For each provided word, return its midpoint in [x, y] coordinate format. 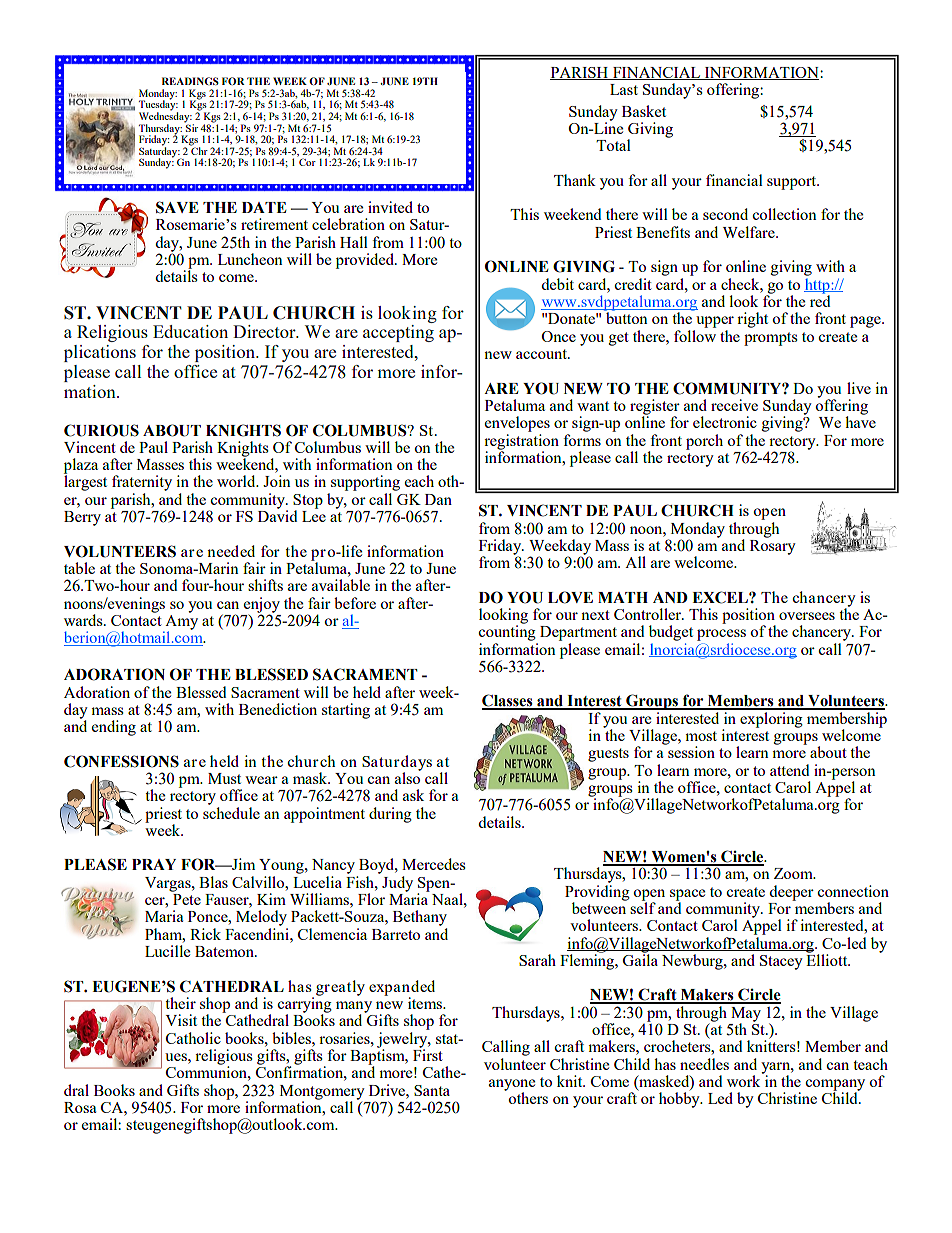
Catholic [193, 1038]
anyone [512, 1086]
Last [624, 89]
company [835, 1086]
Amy [180, 622]
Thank [575, 180]
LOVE [570, 597]
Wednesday [165, 117]
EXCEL [721, 597]
